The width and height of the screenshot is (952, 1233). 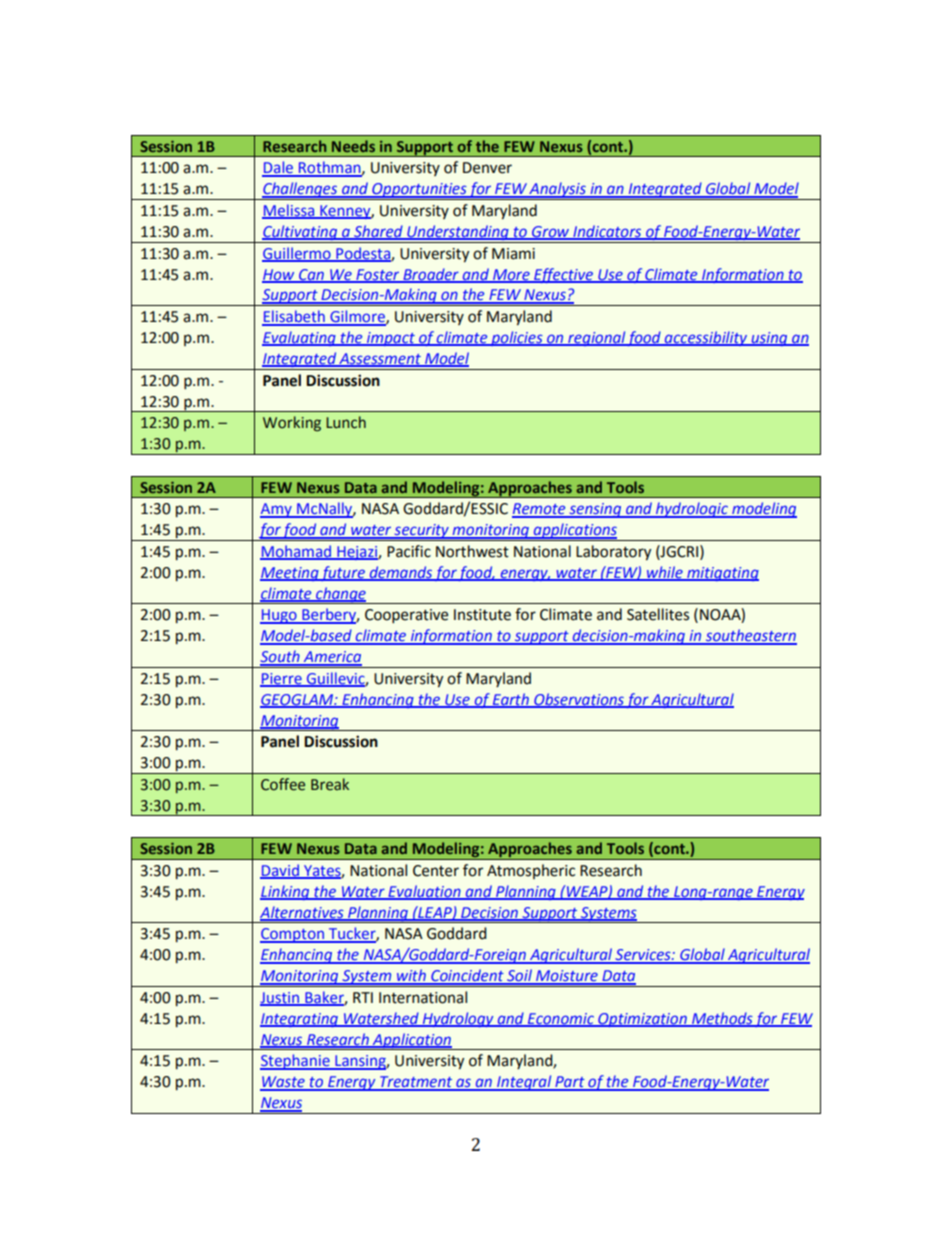 What do you see at coordinates (482, 615) in the screenshot?
I see `Institute` at bounding box center [482, 615].
